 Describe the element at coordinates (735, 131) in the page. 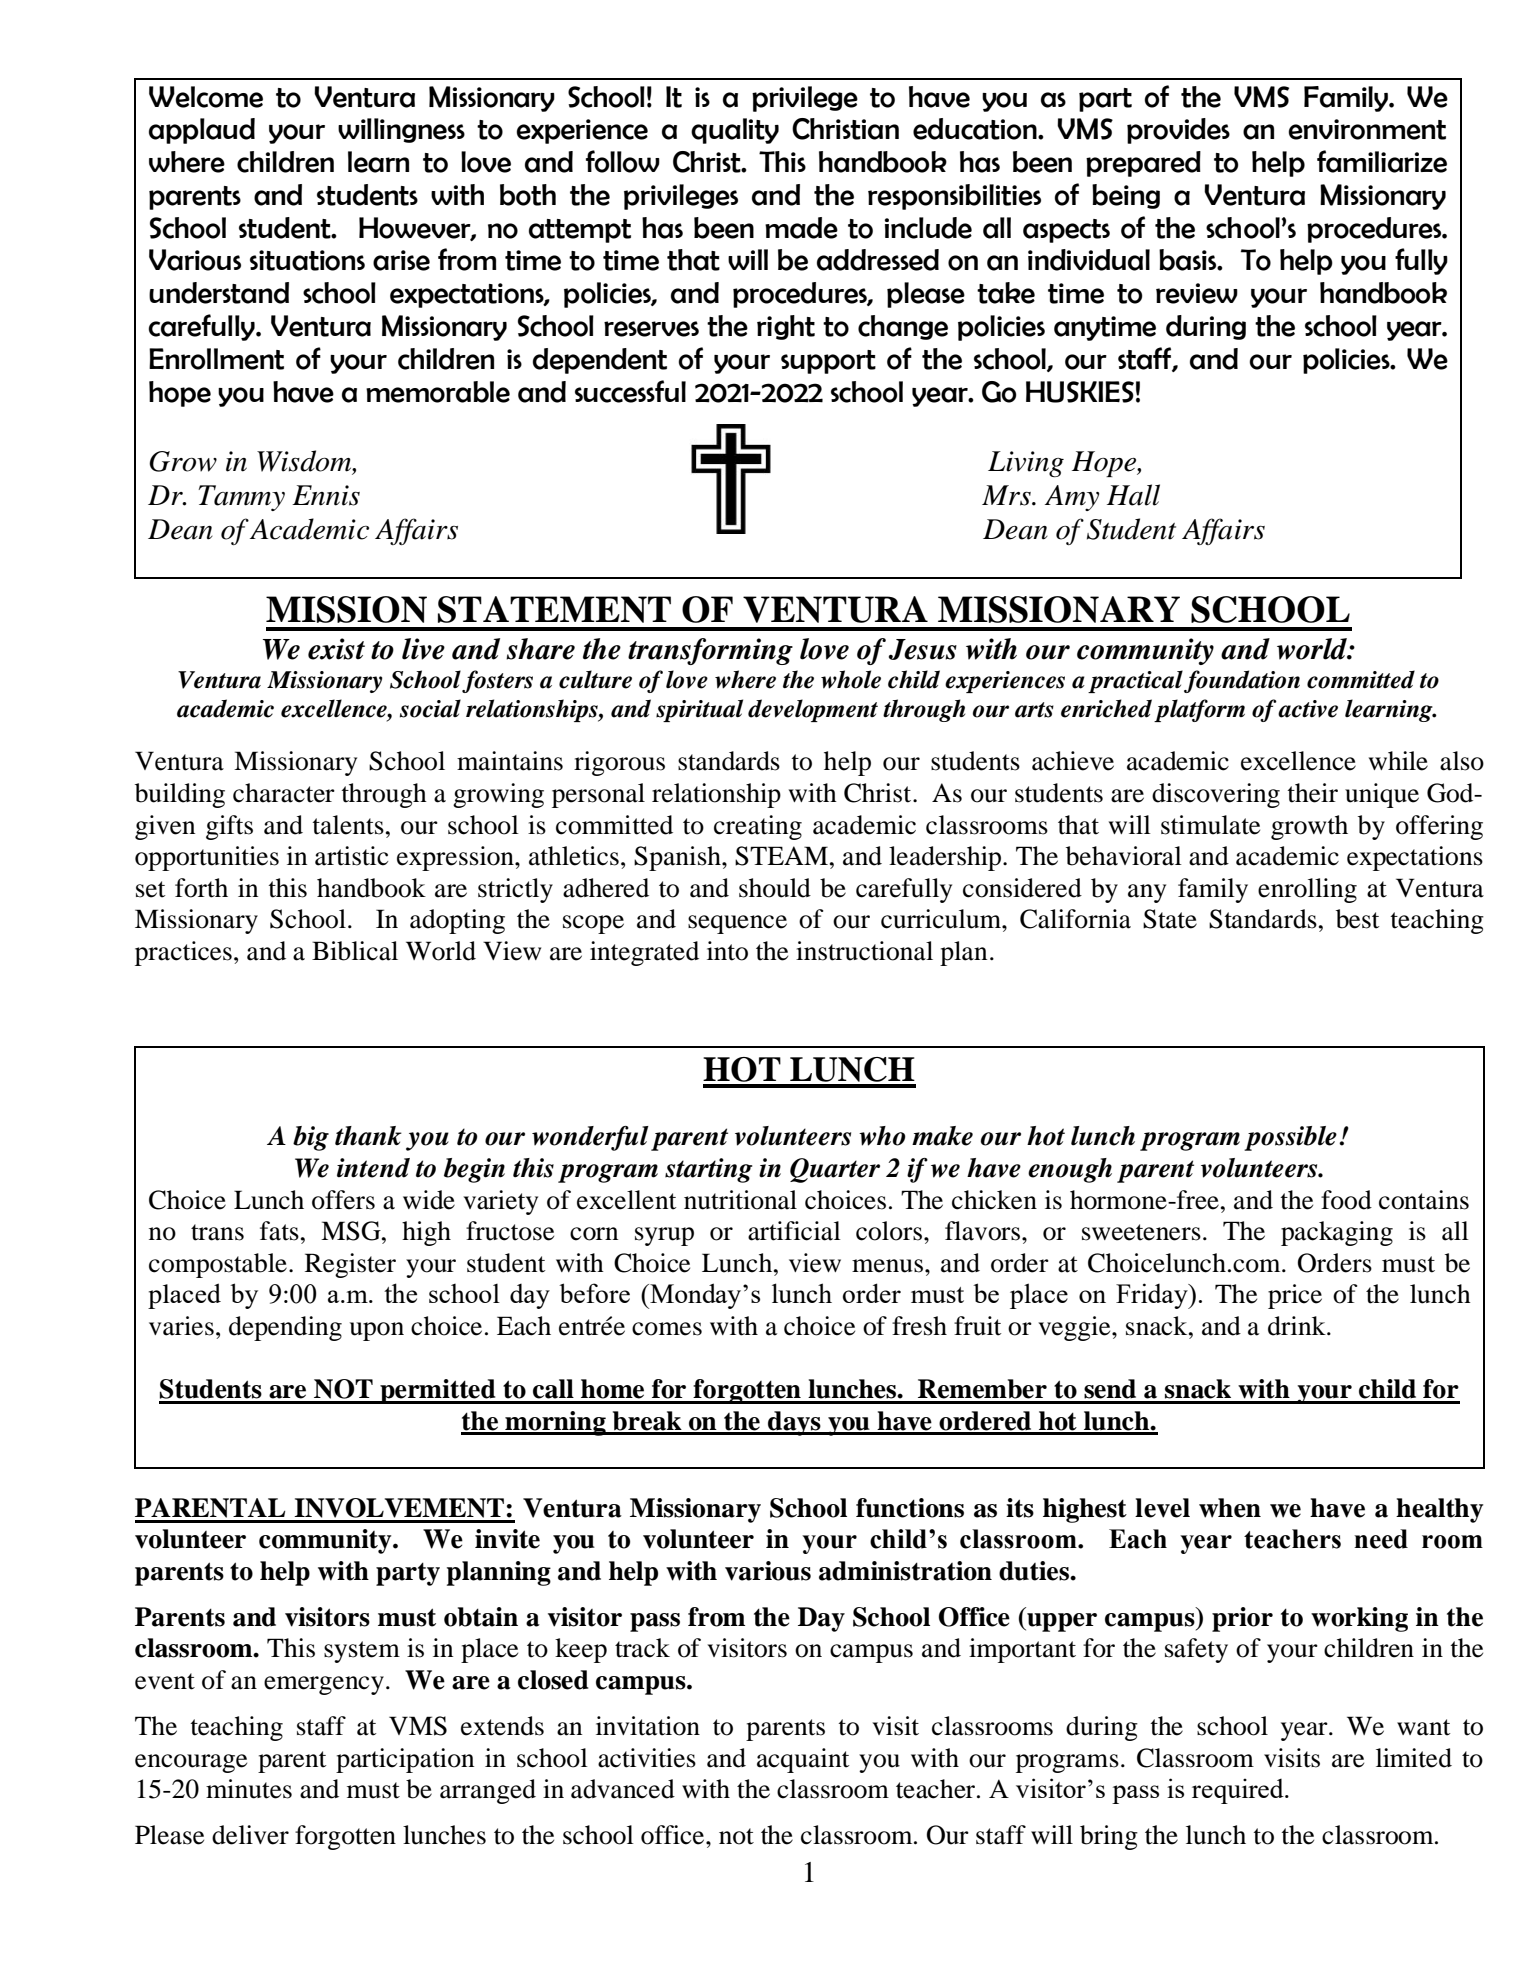

I see `quality` at that location.
